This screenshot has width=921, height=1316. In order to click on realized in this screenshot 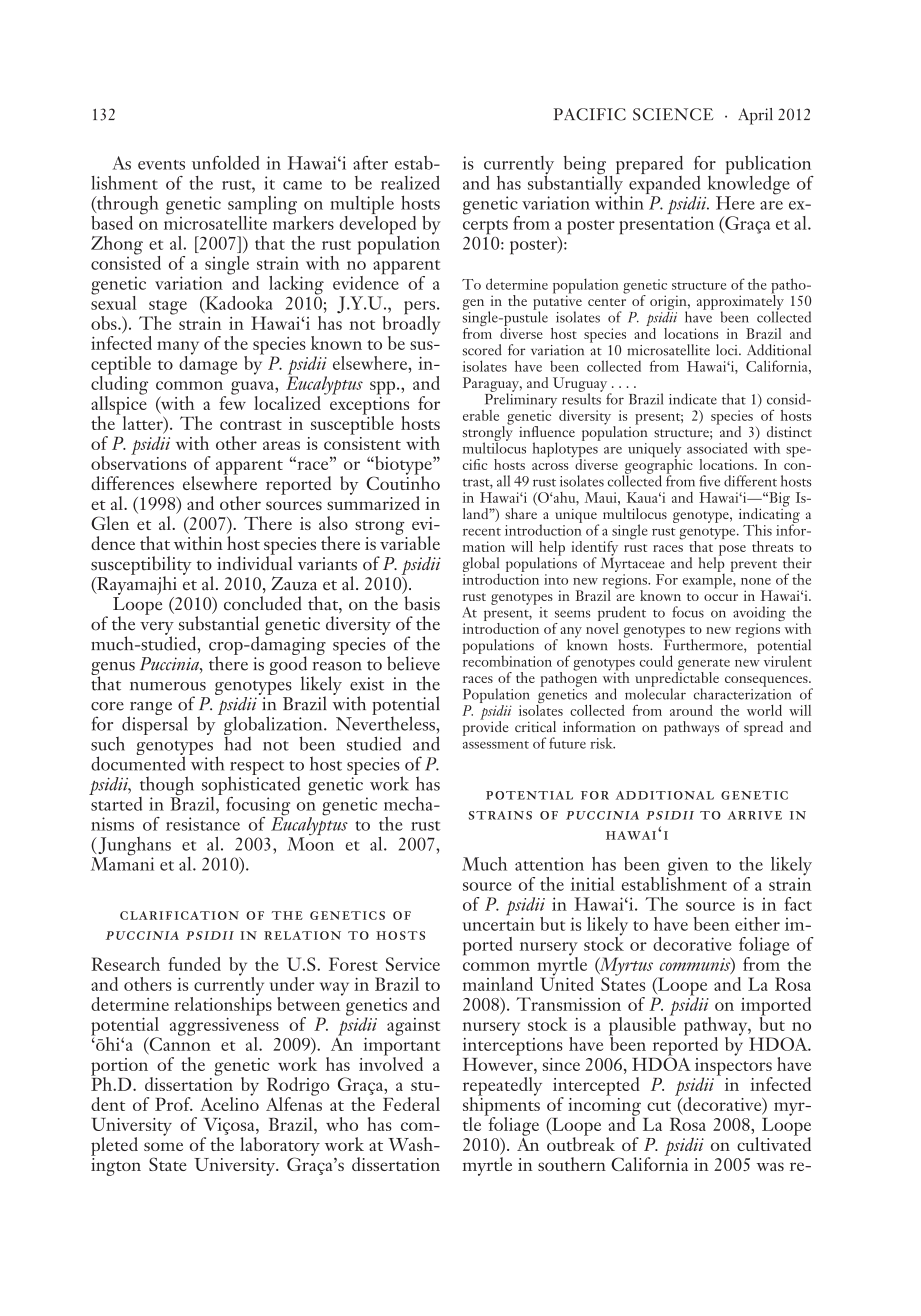, I will do `click(410, 183)`.
